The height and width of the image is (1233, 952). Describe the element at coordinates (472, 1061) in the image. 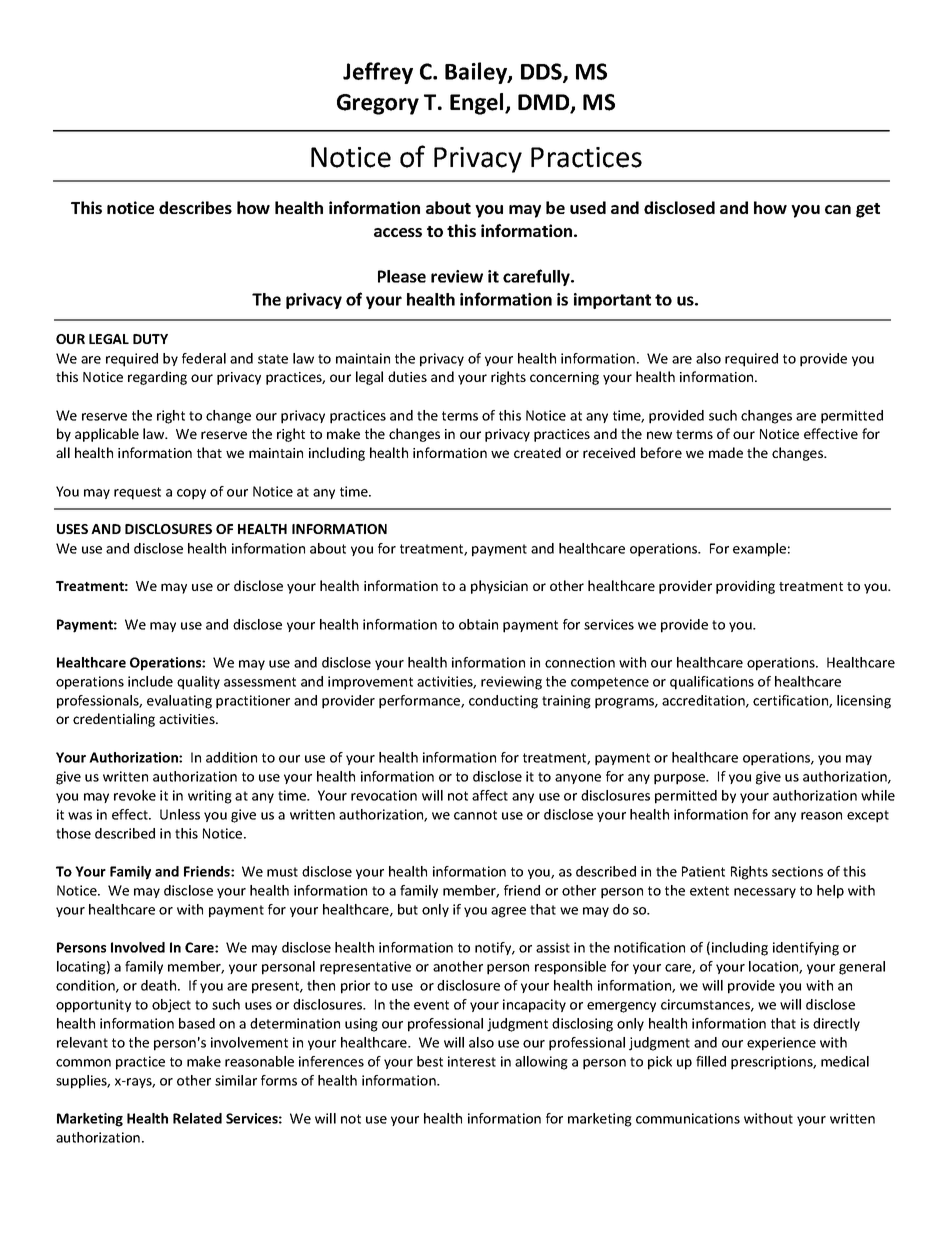

I see `interest` at that location.
